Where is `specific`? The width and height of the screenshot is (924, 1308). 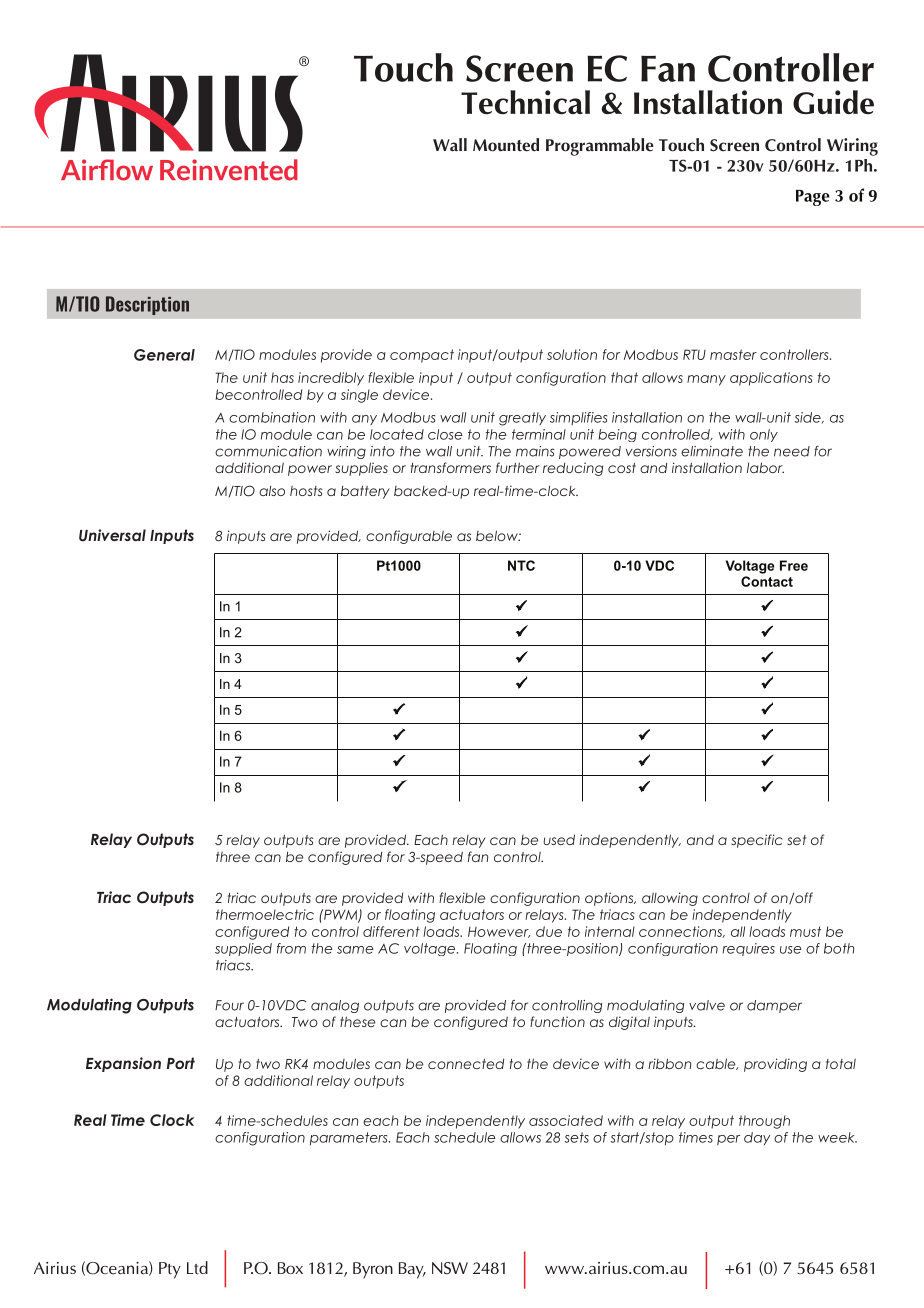 specific is located at coordinates (757, 841).
